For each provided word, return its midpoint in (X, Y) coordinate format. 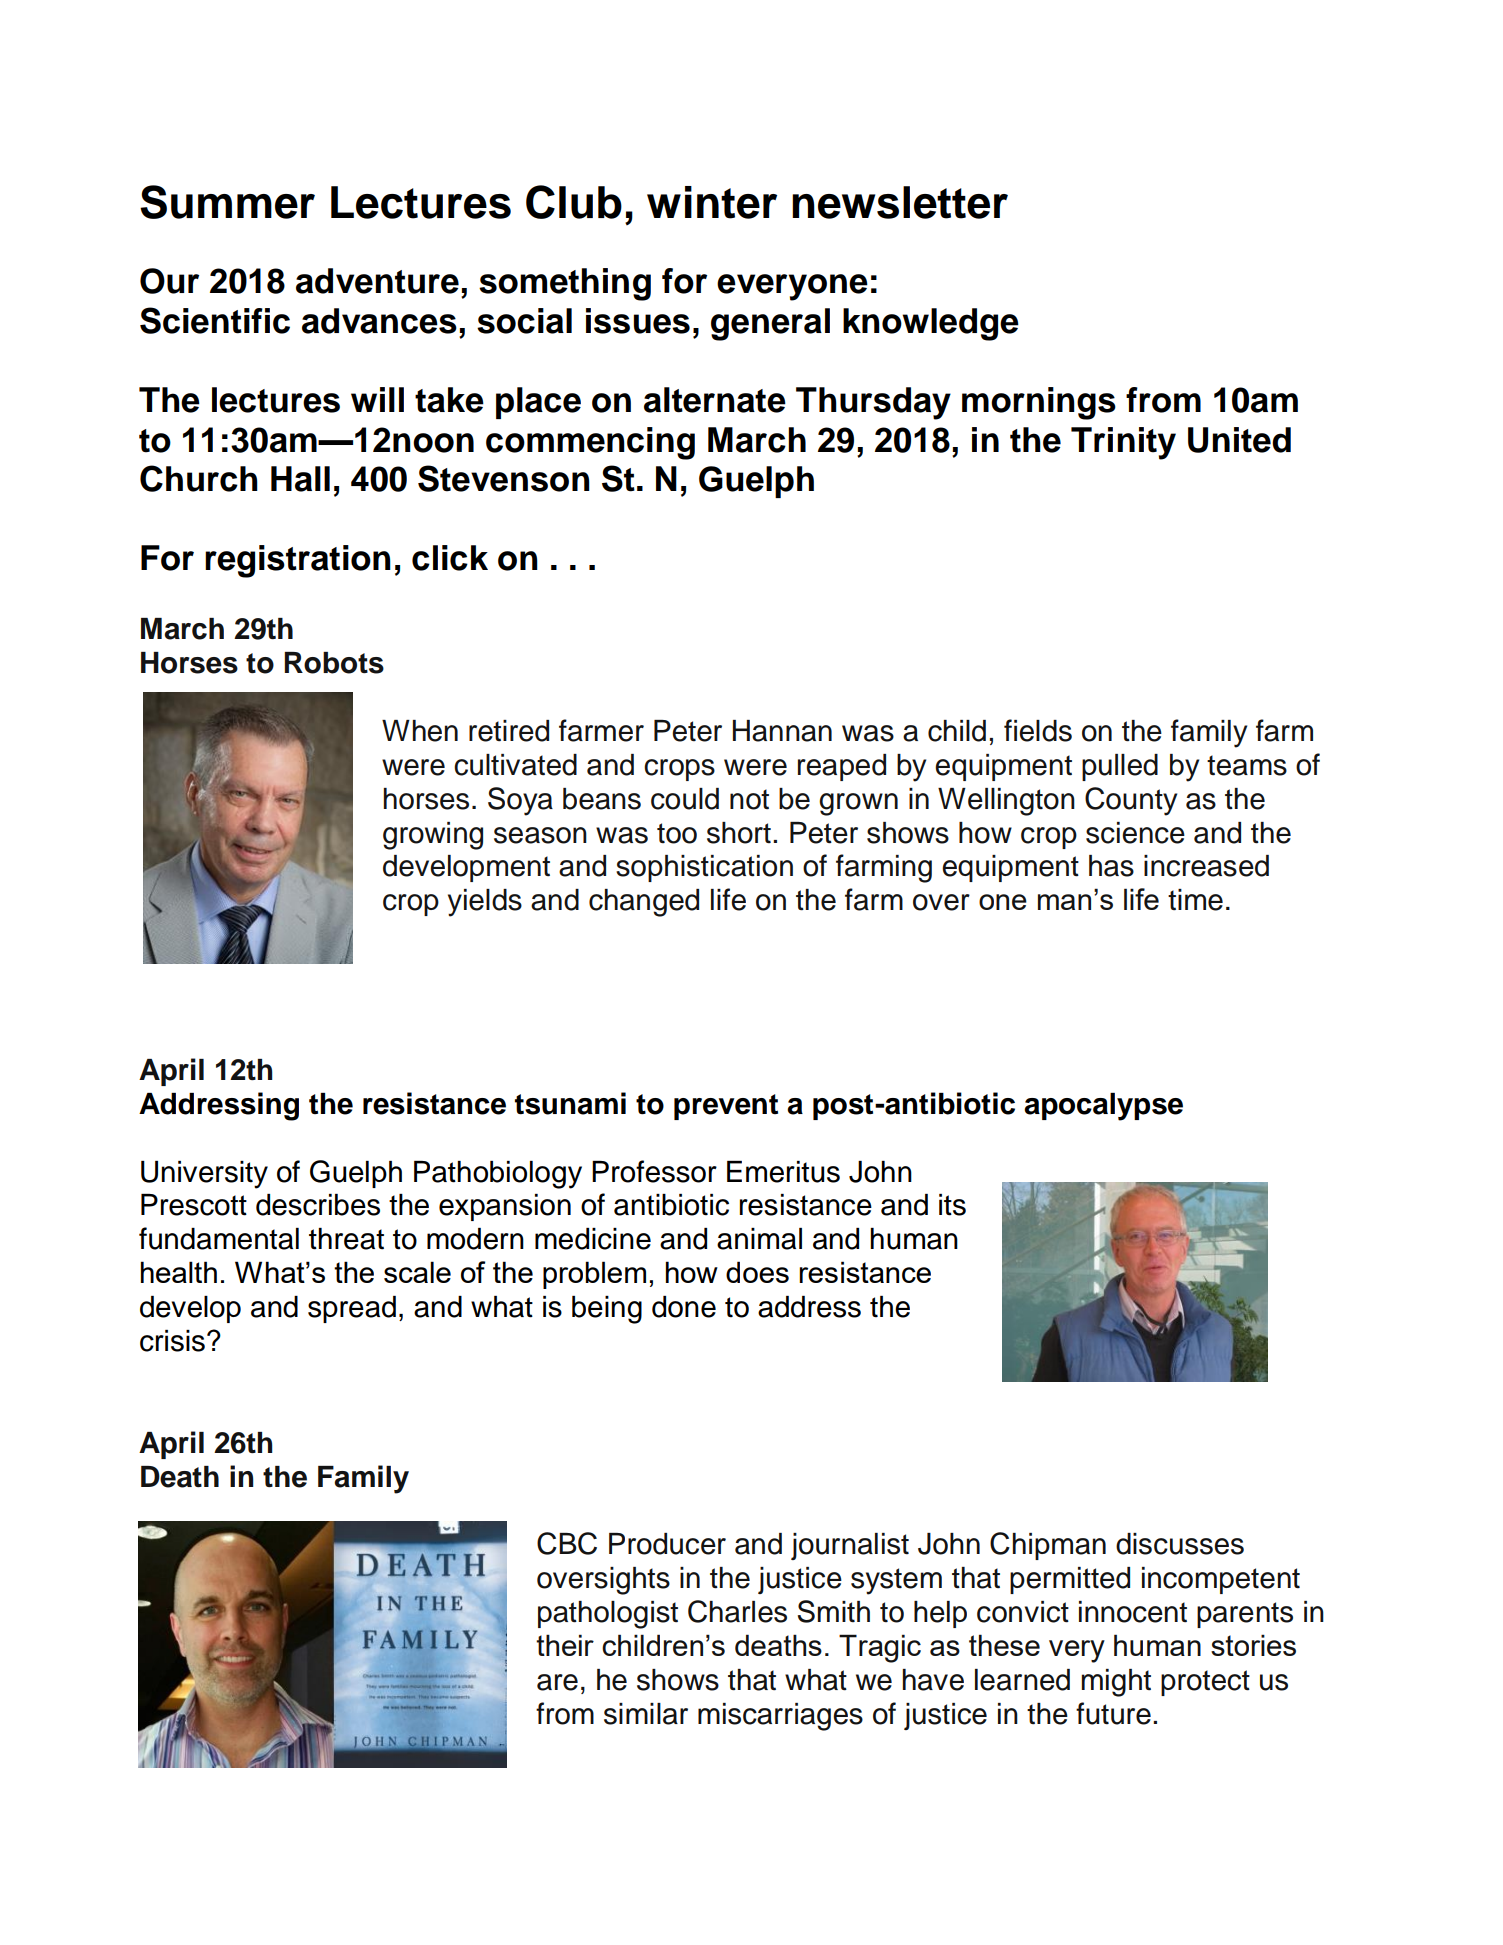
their (565, 1645)
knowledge (931, 324)
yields (485, 903)
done (684, 1307)
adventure (377, 281)
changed (644, 903)
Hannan (782, 731)
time (1195, 900)
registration (298, 561)
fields (1038, 730)
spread (352, 1309)
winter (712, 202)
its (952, 1205)
